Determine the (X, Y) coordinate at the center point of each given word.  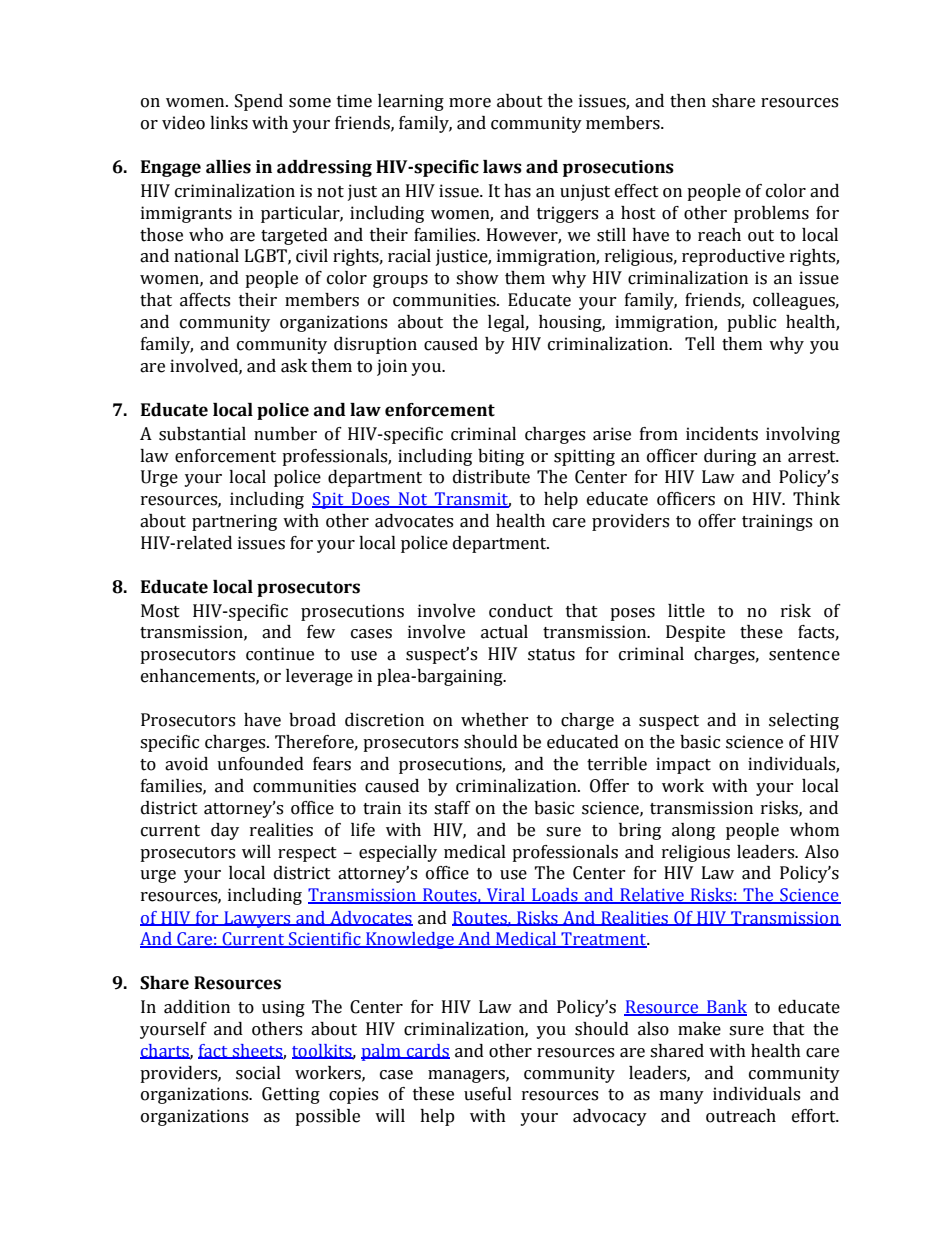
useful (488, 1094)
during (730, 457)
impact (683, 765)
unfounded (260, 764)
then (688, 101)
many (682, 1097)
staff (452, 808)
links (229, 123)
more (470, 103)
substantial (202, 434)
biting (501, 457)
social (258, 1073)
